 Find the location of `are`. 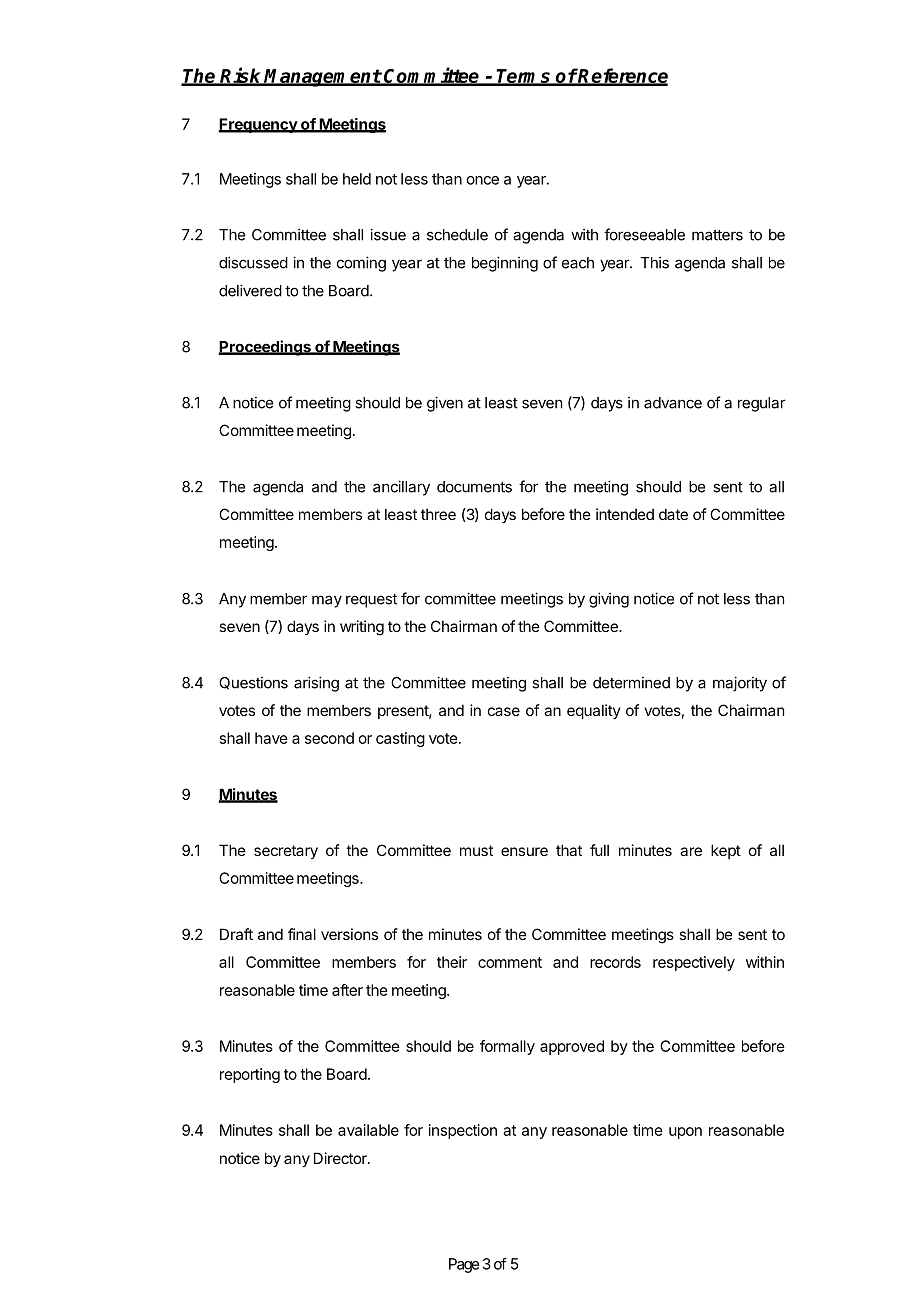

are is located at coordinates (691, 851).
